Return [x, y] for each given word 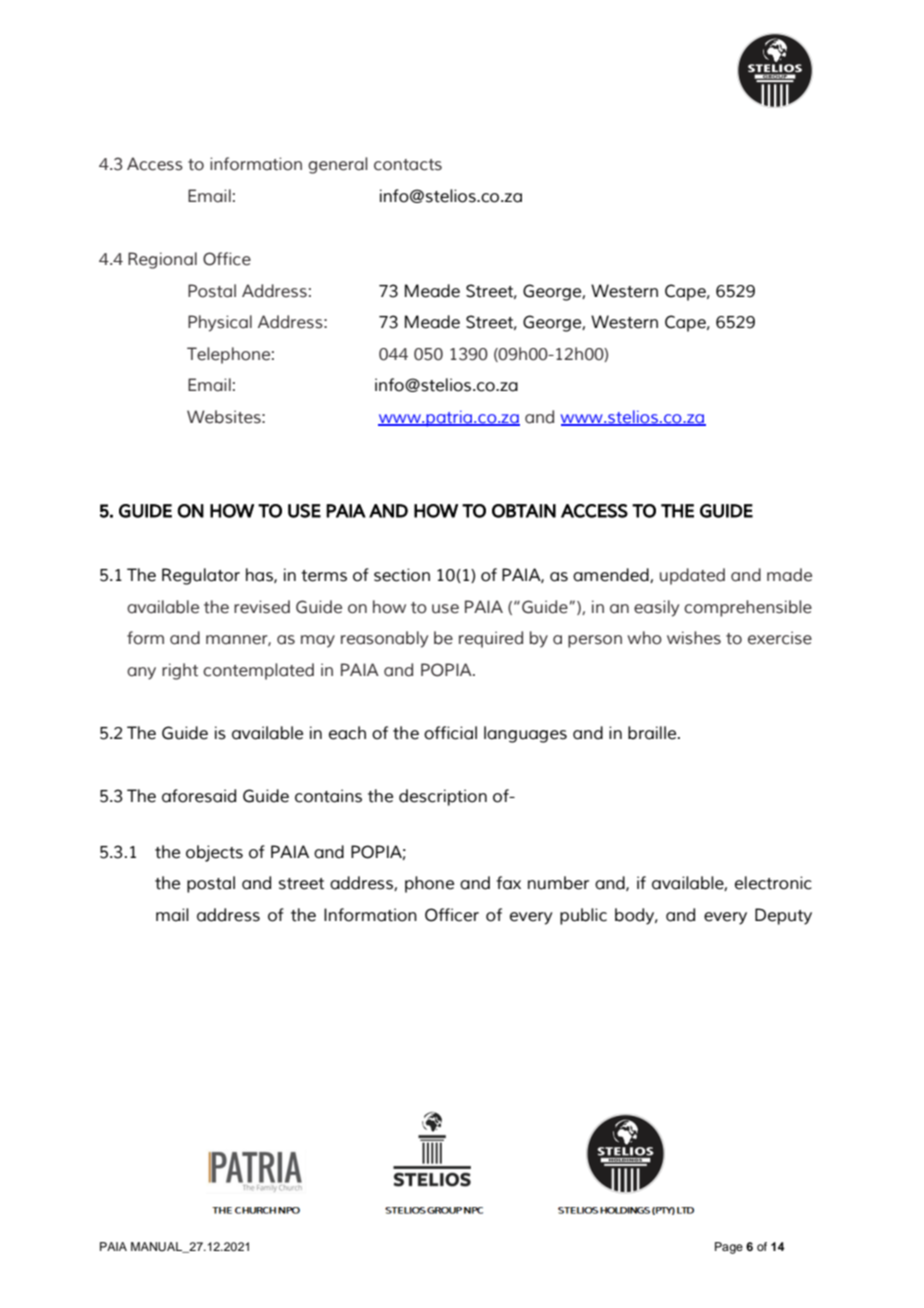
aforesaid [199, 796]
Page [729, 1248]
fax [508, 883]
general [338, 165]
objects [214, 853]
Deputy [783, 916]
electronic [773, 883]
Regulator [201, 576]
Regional [162, 260]
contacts [408, 165]
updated [692, 576]
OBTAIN [524, 511]
